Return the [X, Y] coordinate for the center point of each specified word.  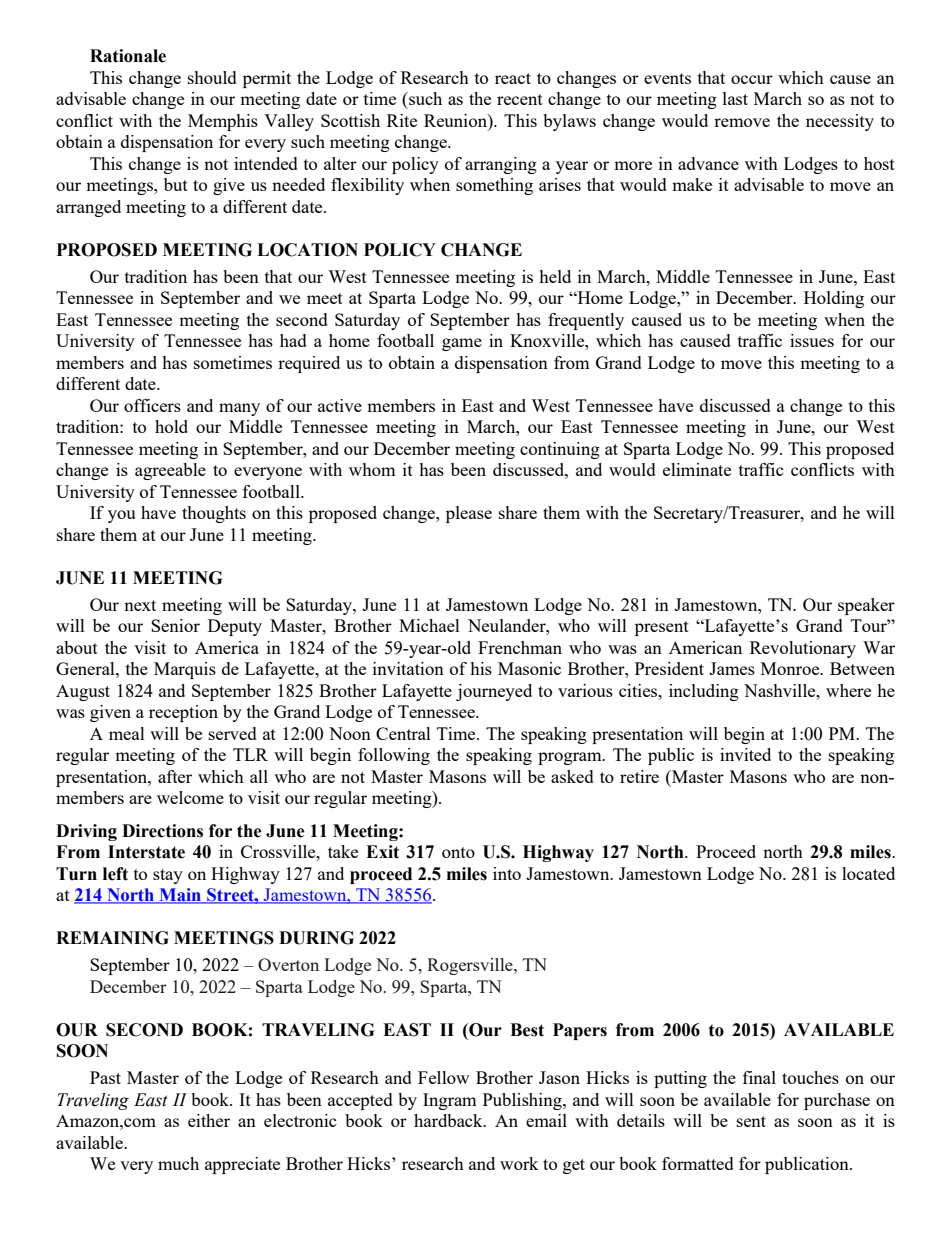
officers [152, 405]
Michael [429, 625]
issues [812, 340]
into [507, 873]
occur [752, 79]
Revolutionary [803, 649]
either [209, 1120]
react [513, 78]
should [212, 77]
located [868, 873]
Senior [175, 625]
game [462, 344]
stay [168, 876]
